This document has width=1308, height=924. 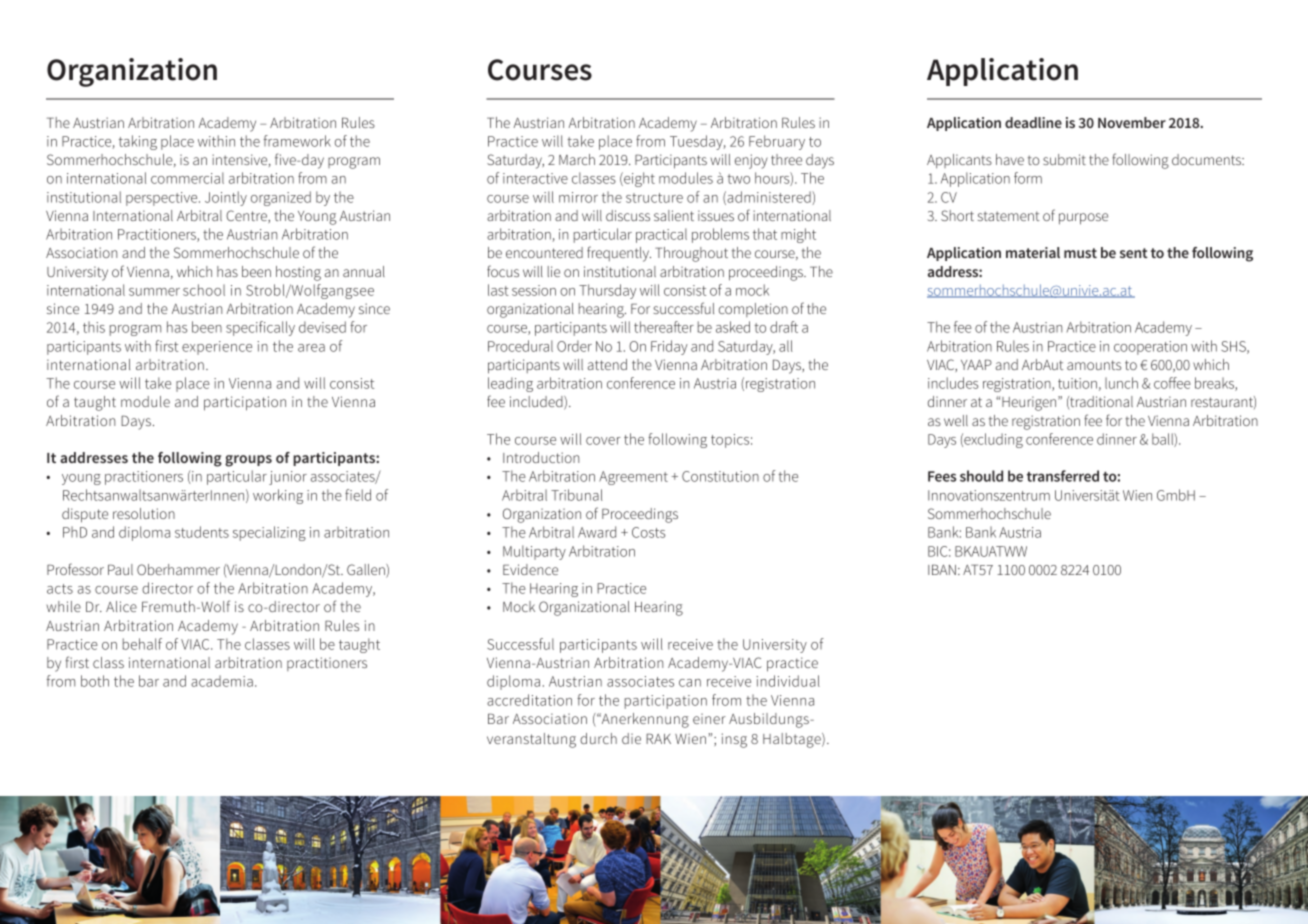 What do you see at coordinates (204, 290) in the document?
I see `school` at bounding box center [204, 290].
